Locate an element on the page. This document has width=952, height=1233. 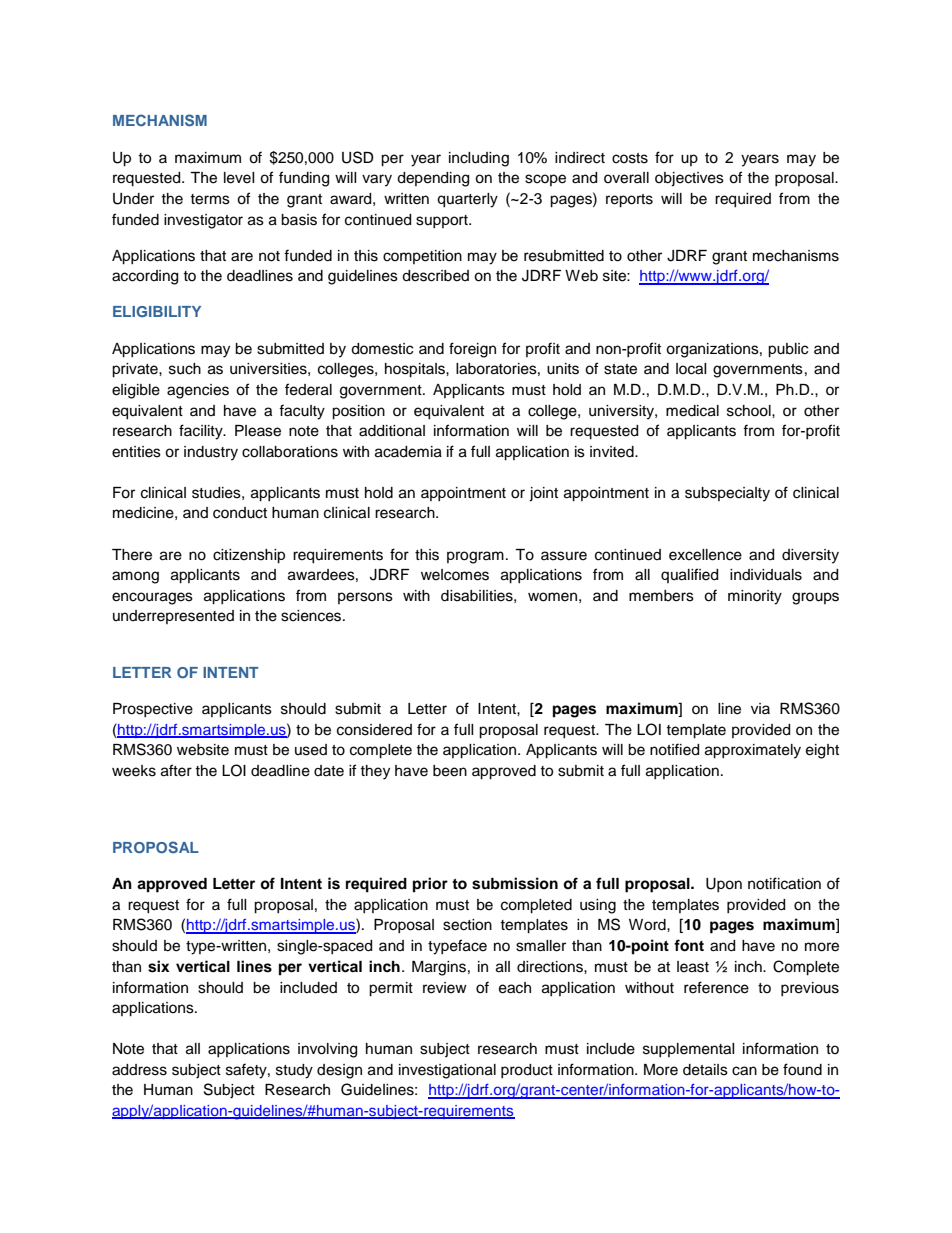
six is located at coordinates (159, 966).
